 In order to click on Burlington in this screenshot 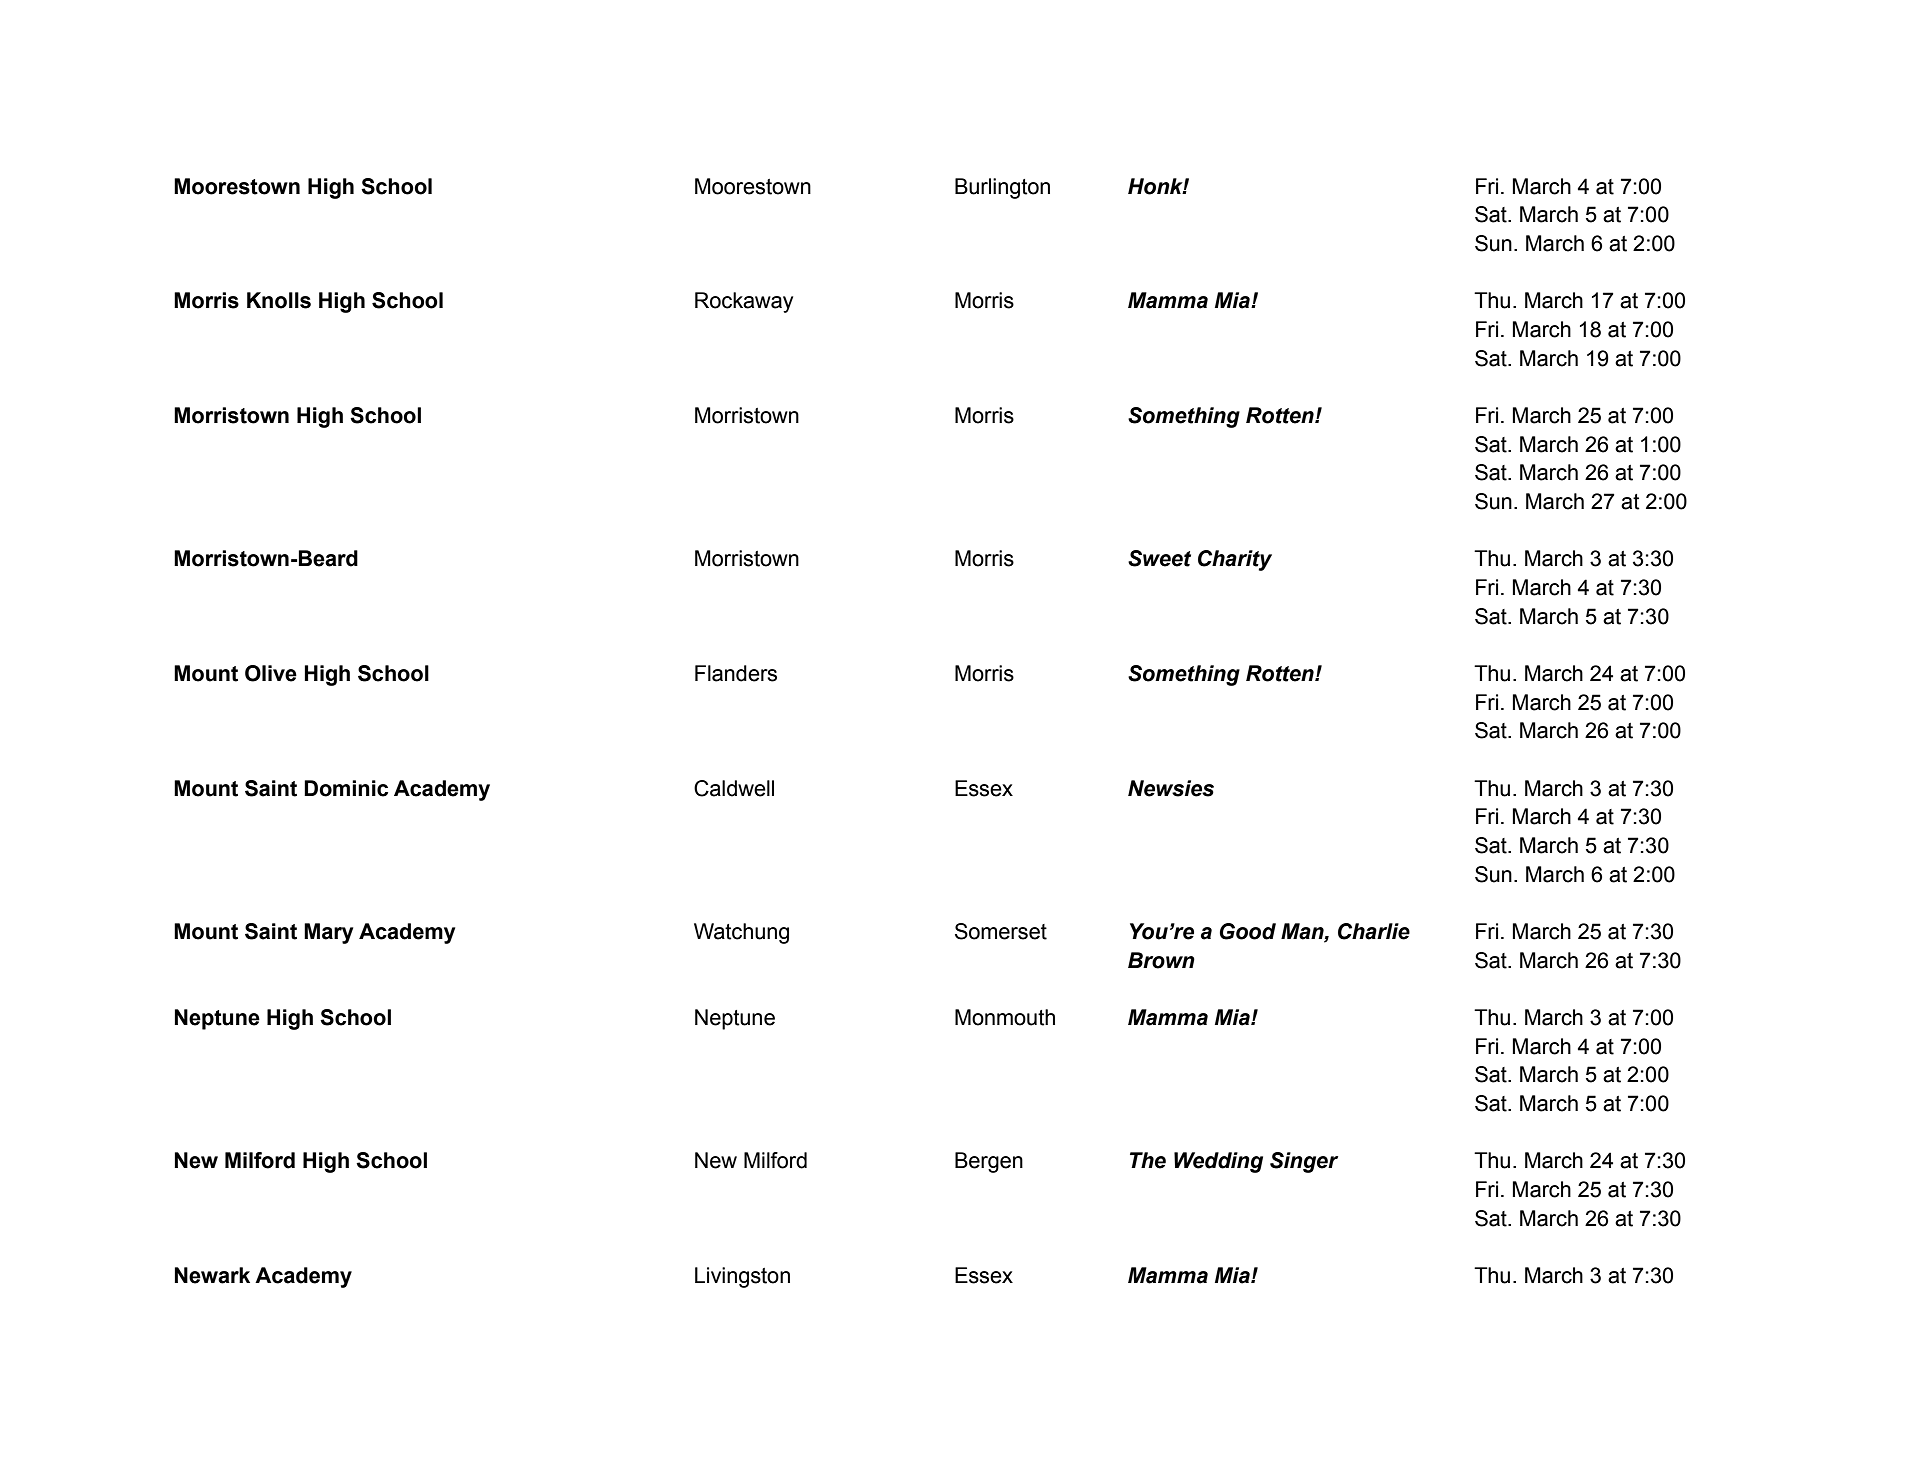, I will do `click(1002, 188)`.
